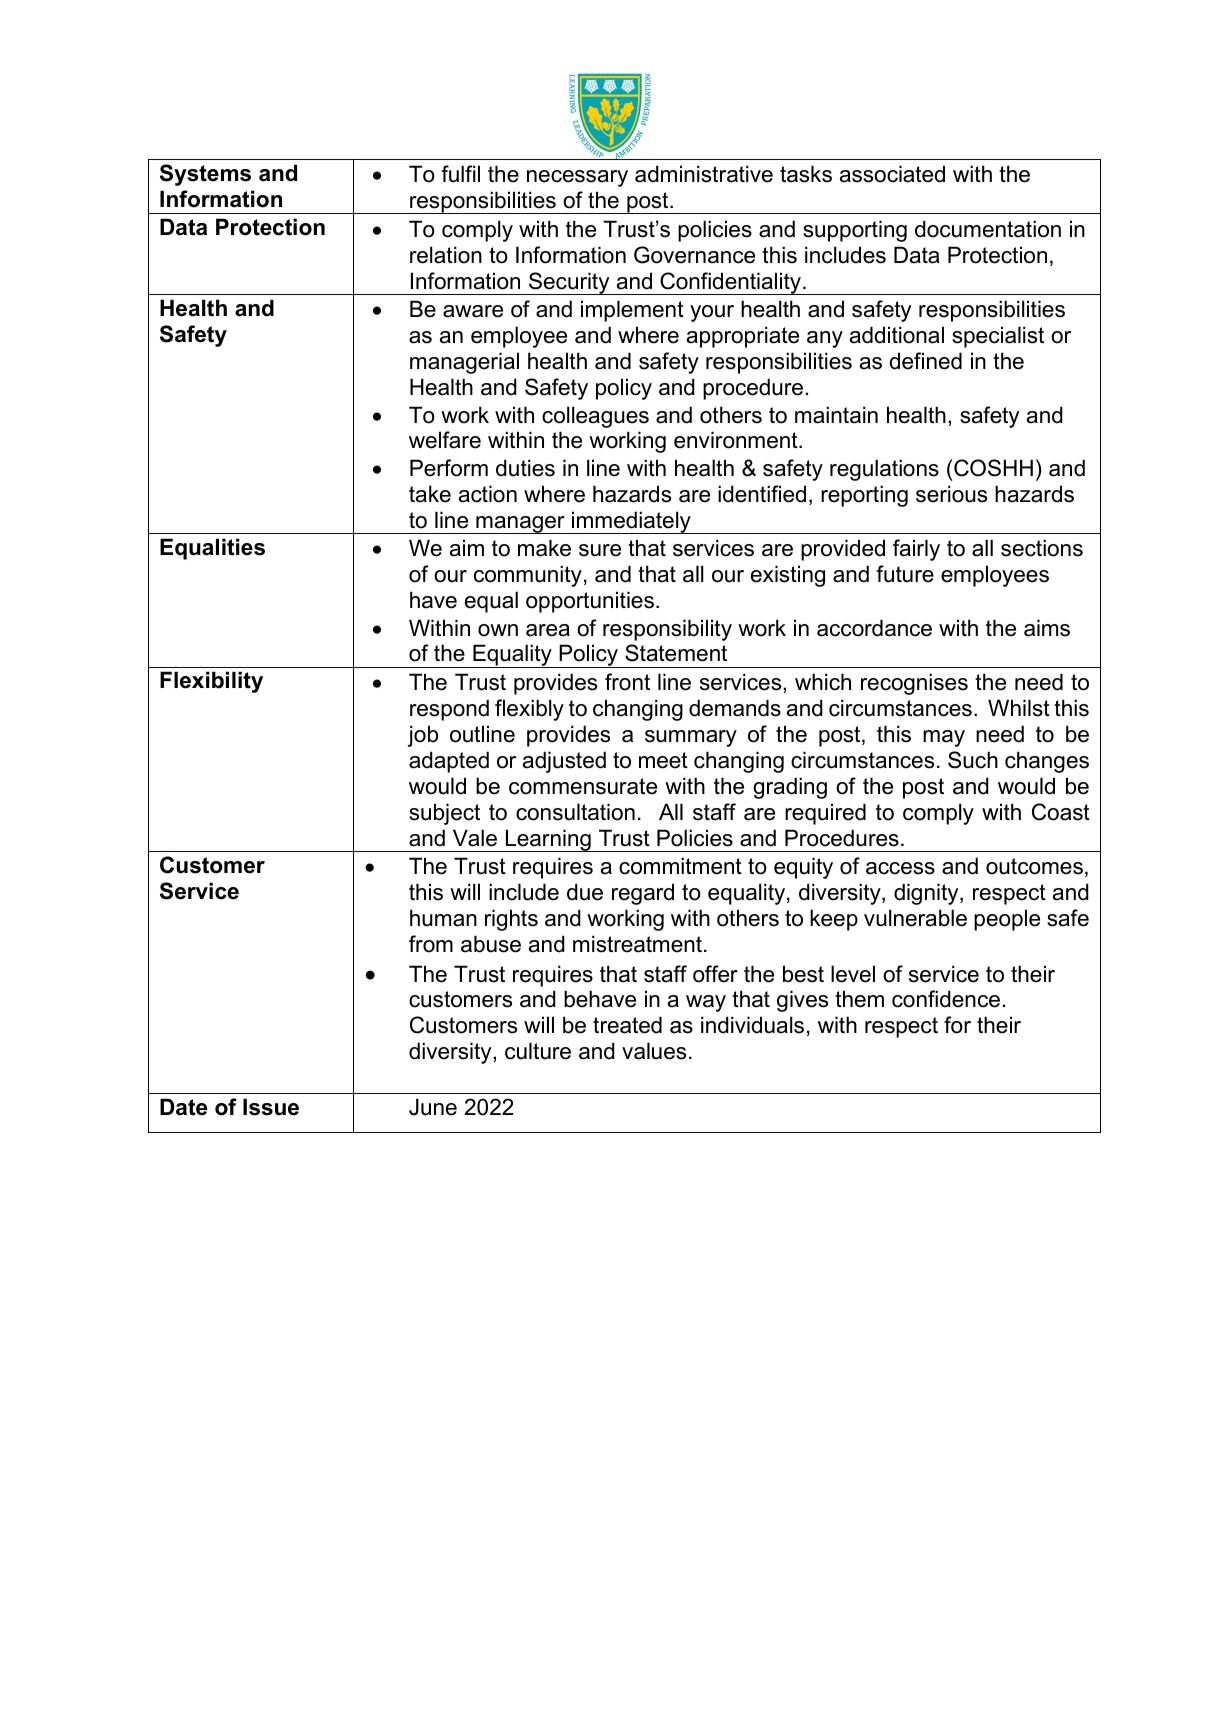 The width and height of the screenshot is (1221, 1727). What do you see at coordinates (577, 178) in the screenshot?
I see `necessary` at bounding box center [577, 178].
